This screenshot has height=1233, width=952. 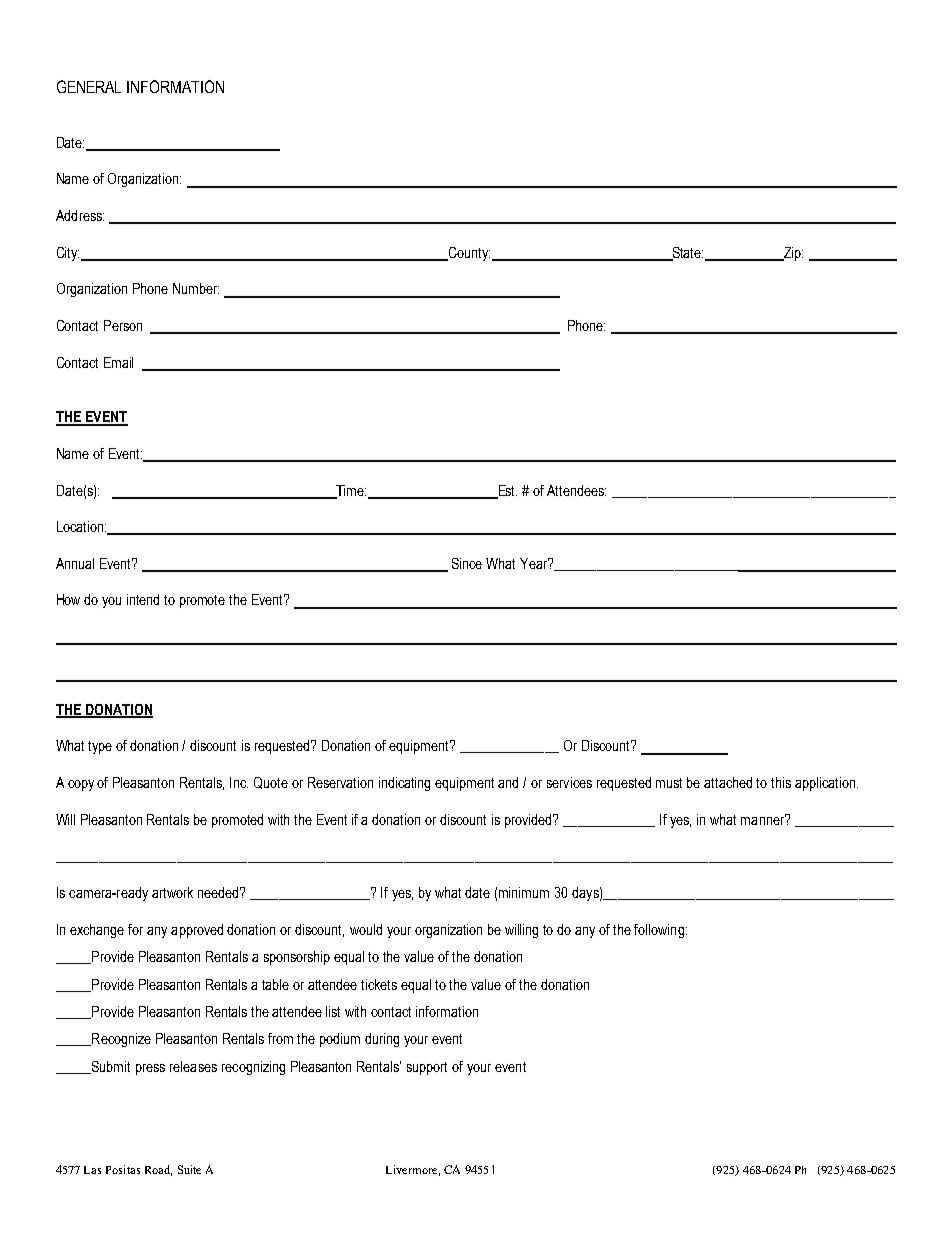 What do you see at coordinates (728, 782) in the screenshot?
I see `attached` at bounding box center [728, 782].
